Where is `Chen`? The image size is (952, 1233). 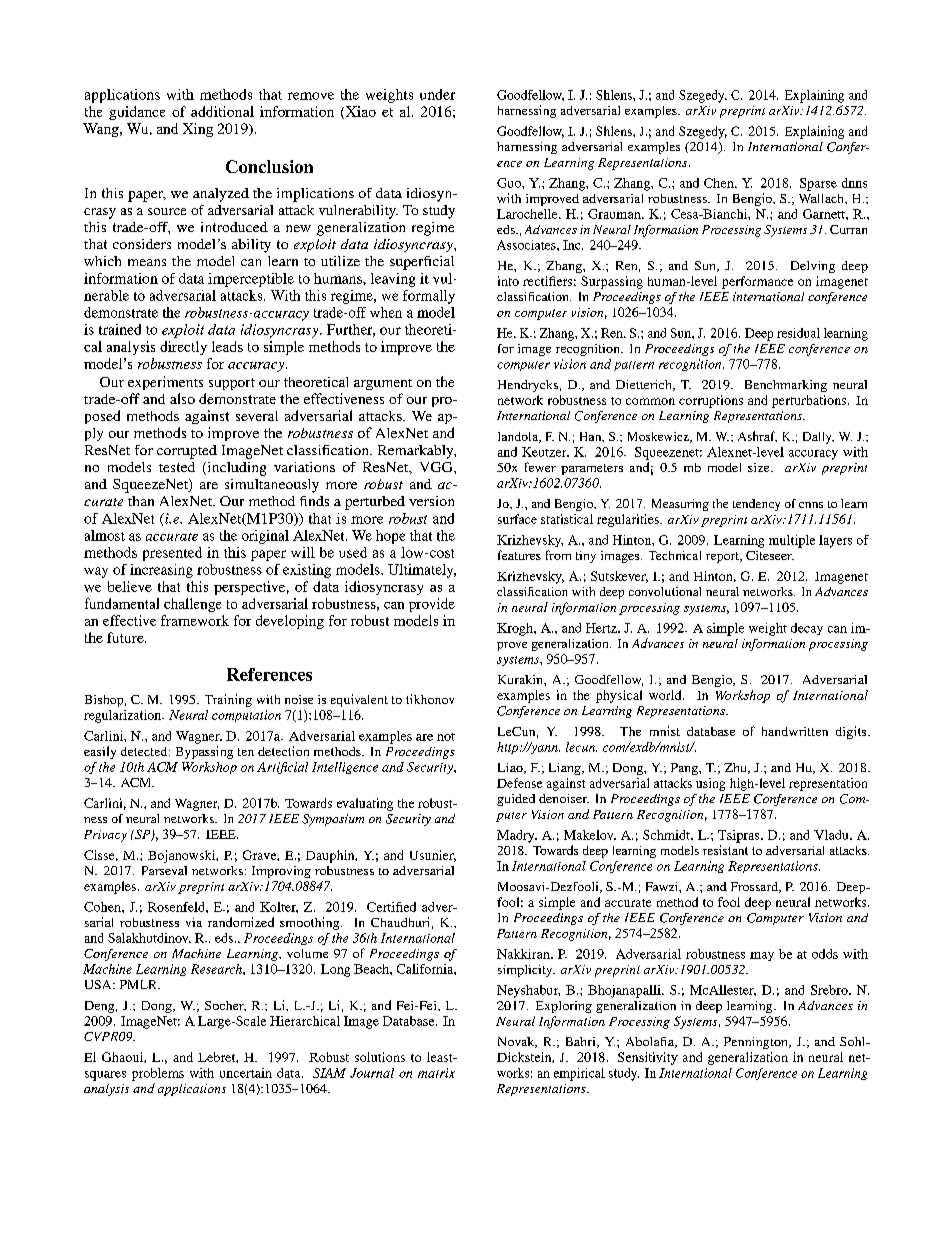
Chen is located at coordinates (720, 183).
